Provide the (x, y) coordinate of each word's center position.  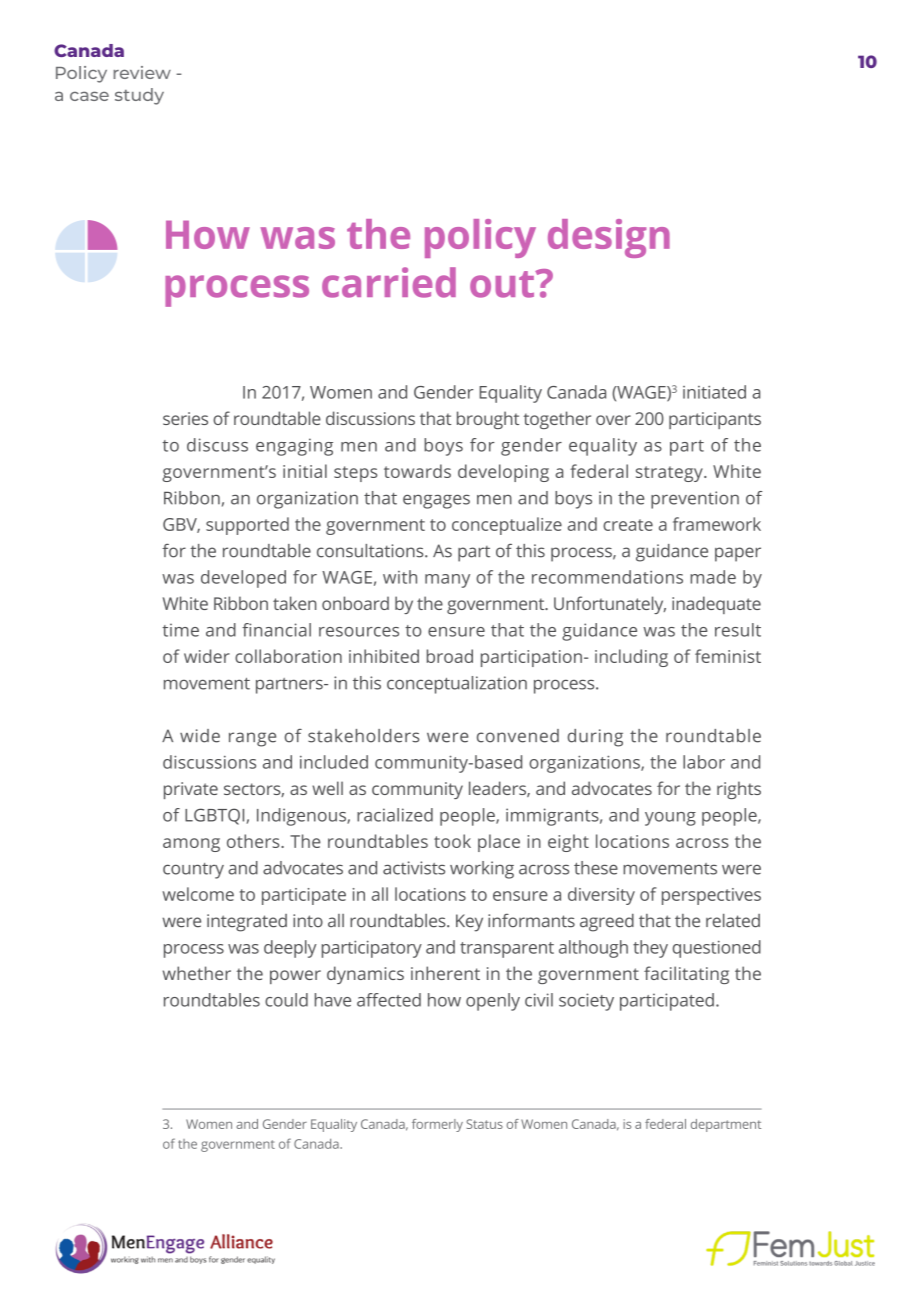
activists (414, 868)
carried (389, 282)
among (191, 845)
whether (197, 973)
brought (488, 420)
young (670, 819)
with (400, 577)
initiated (714, 392)
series (185, 418)
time (180, 630)
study (139, 96)
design (609, 238)
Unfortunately (610, 605)
